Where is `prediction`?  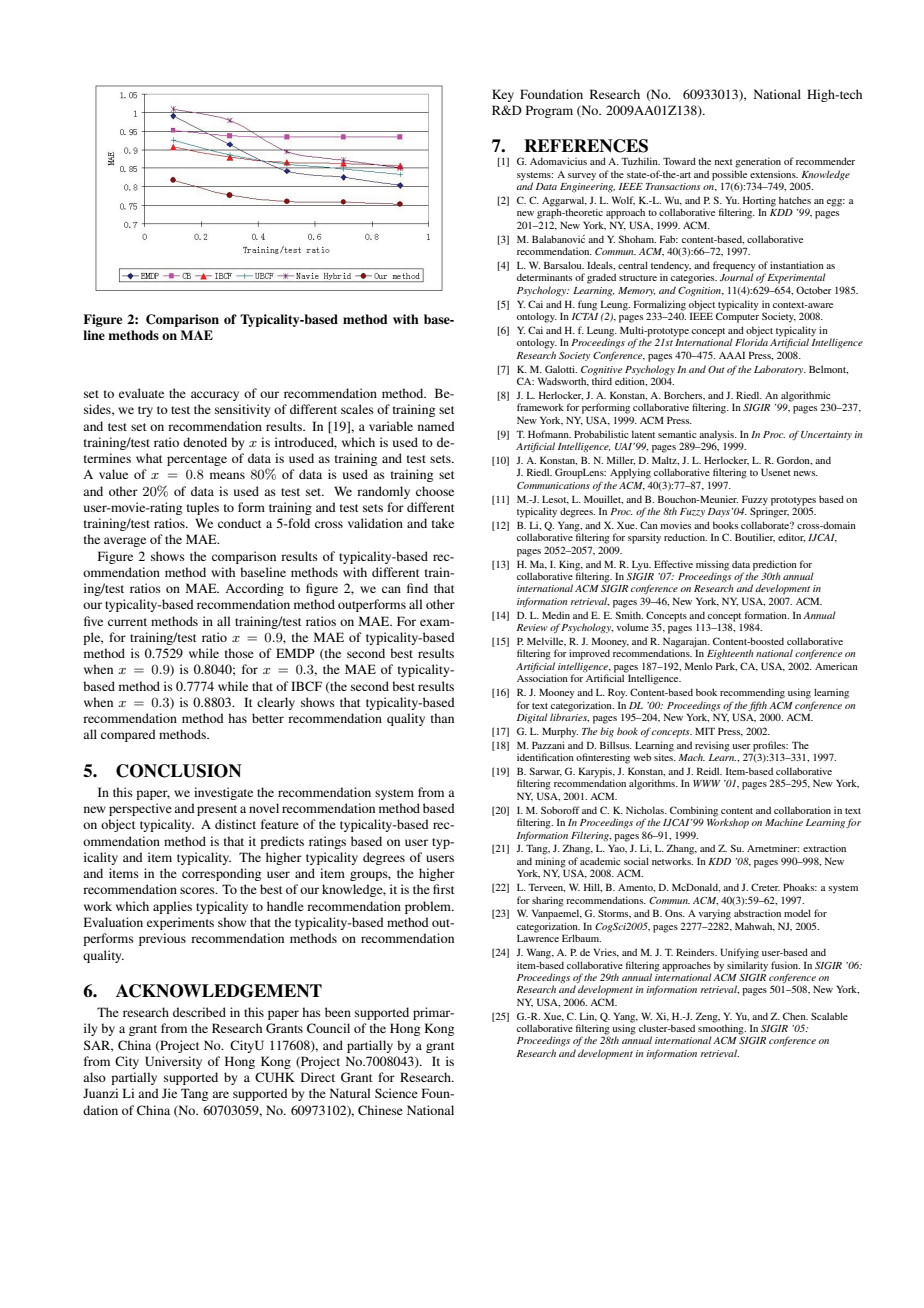
prediction is located at coordinates (775, 565).
